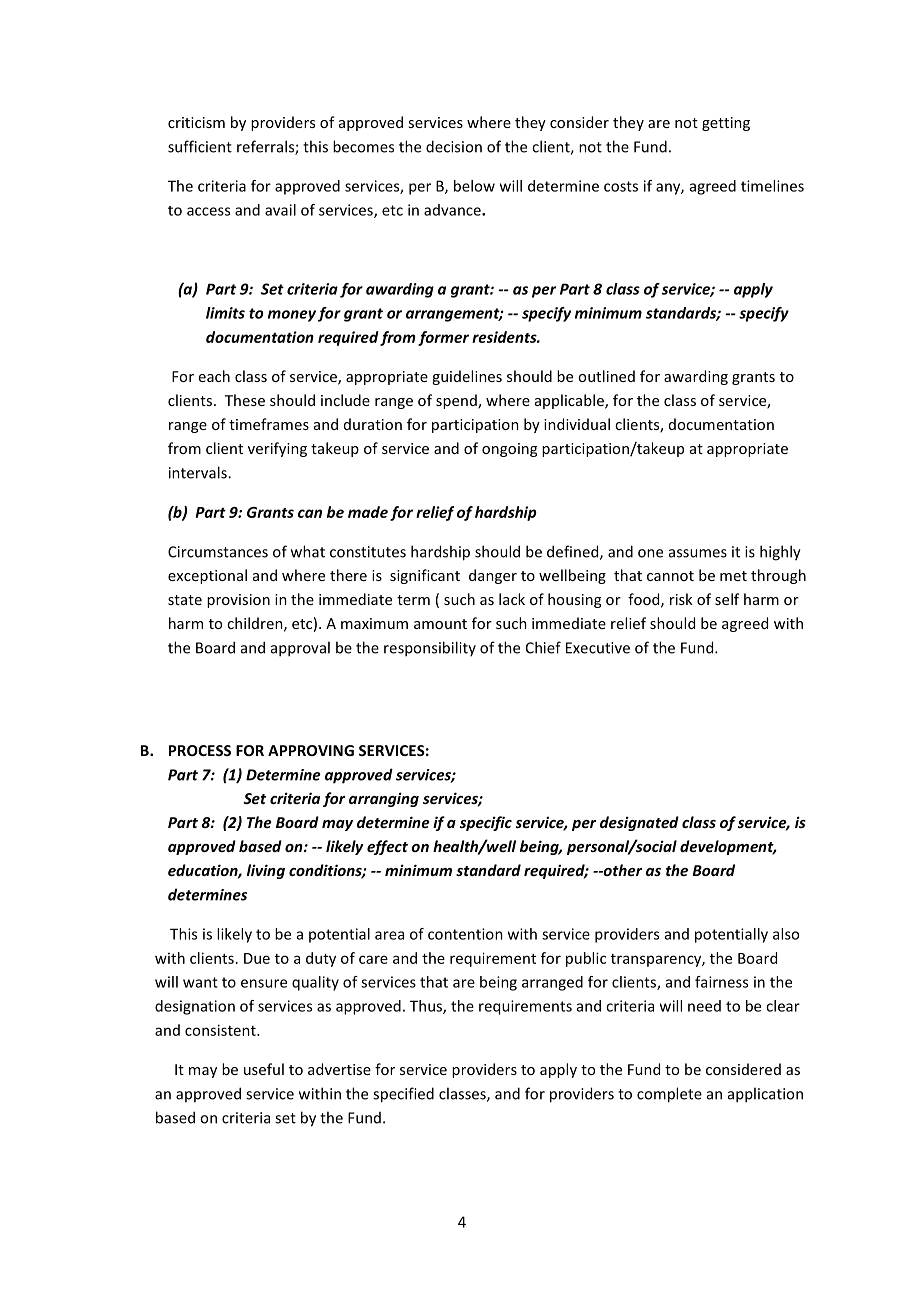  I want to click on useful, so click(264, 1069).
